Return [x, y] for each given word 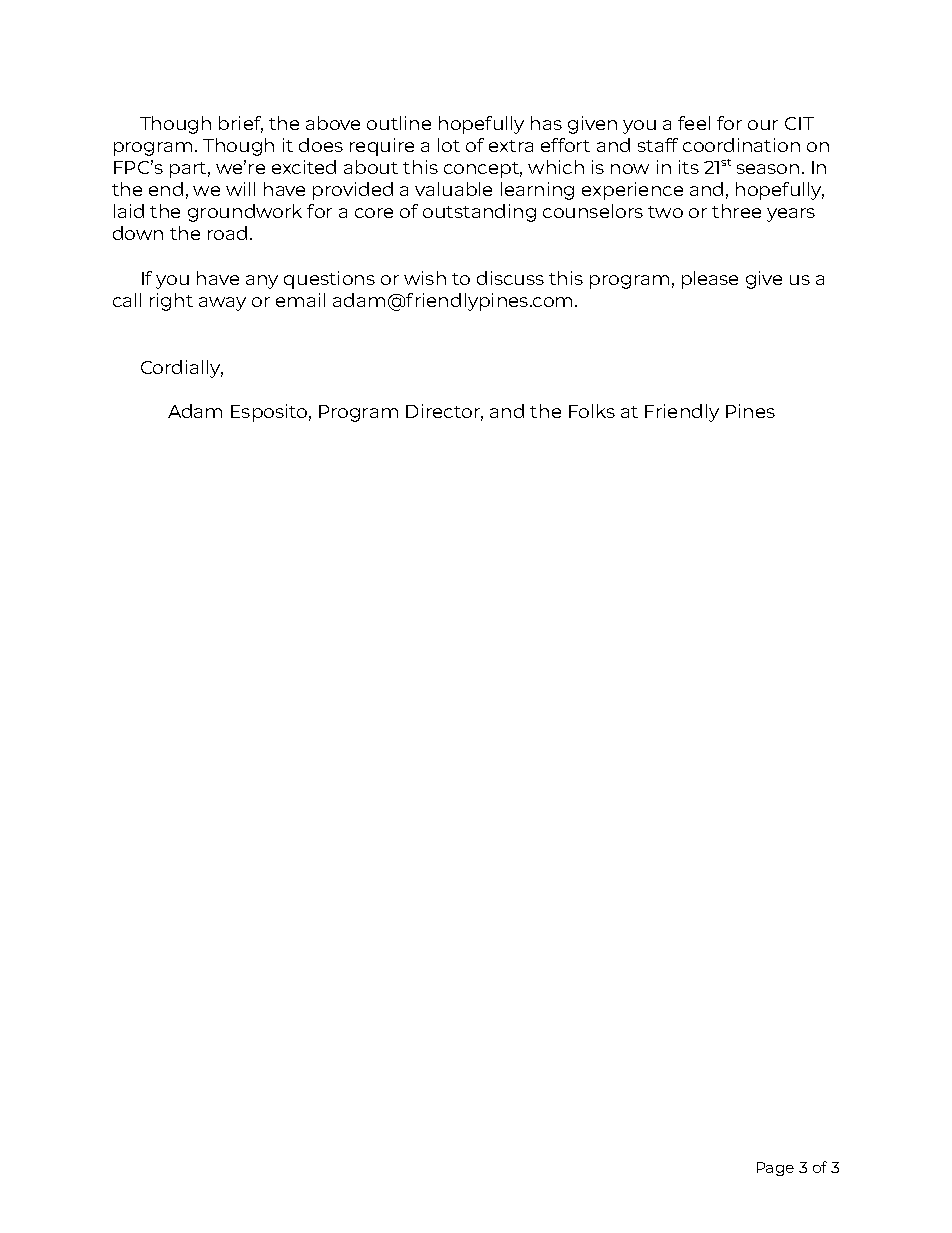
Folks [592, 411]
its [689, 167]
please [710, 280]
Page [775, 1169]
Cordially [182, 369]
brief [241, 124]
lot [449, 145]
